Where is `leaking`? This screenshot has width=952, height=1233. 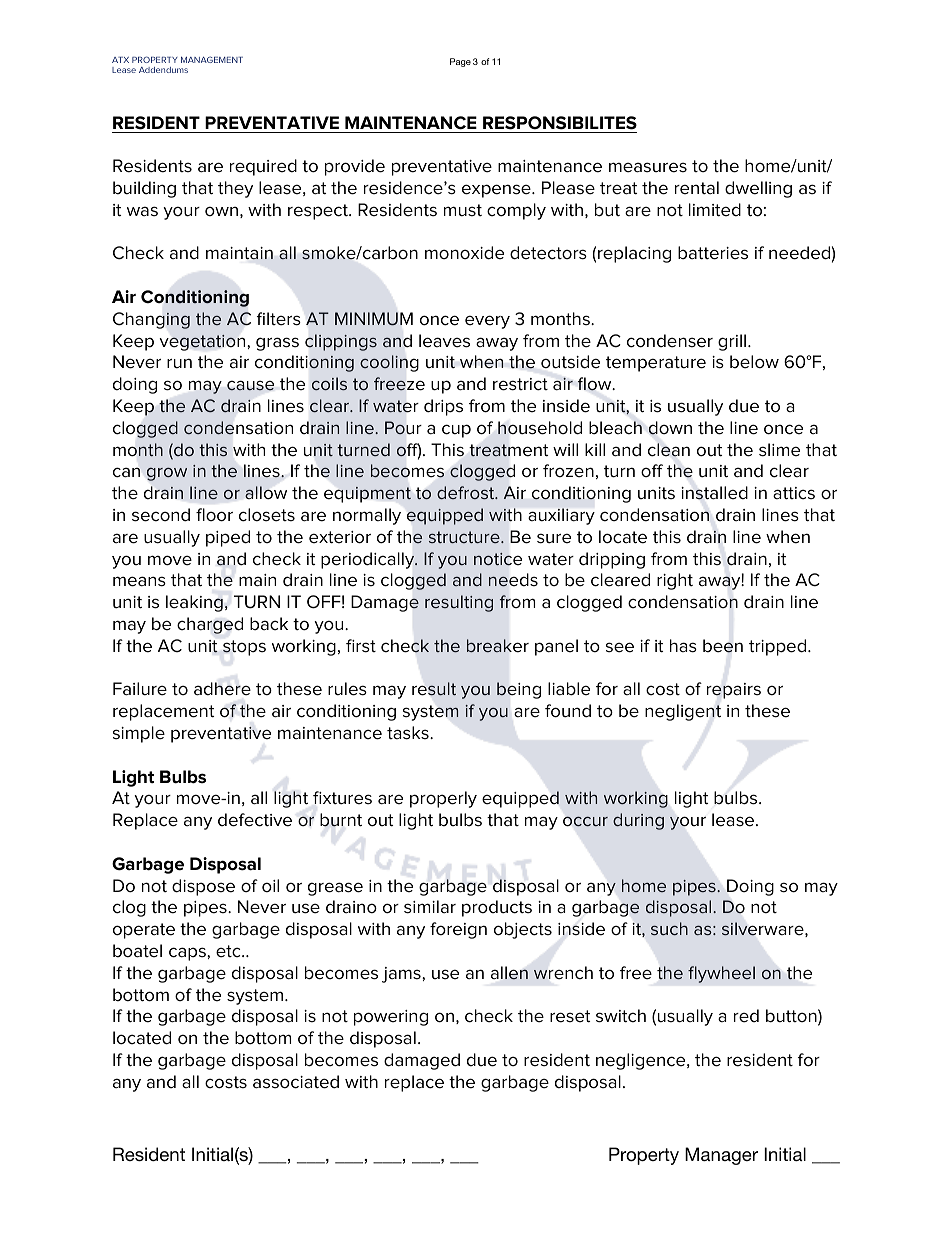 leaking is located at coordinates (194, 603).
